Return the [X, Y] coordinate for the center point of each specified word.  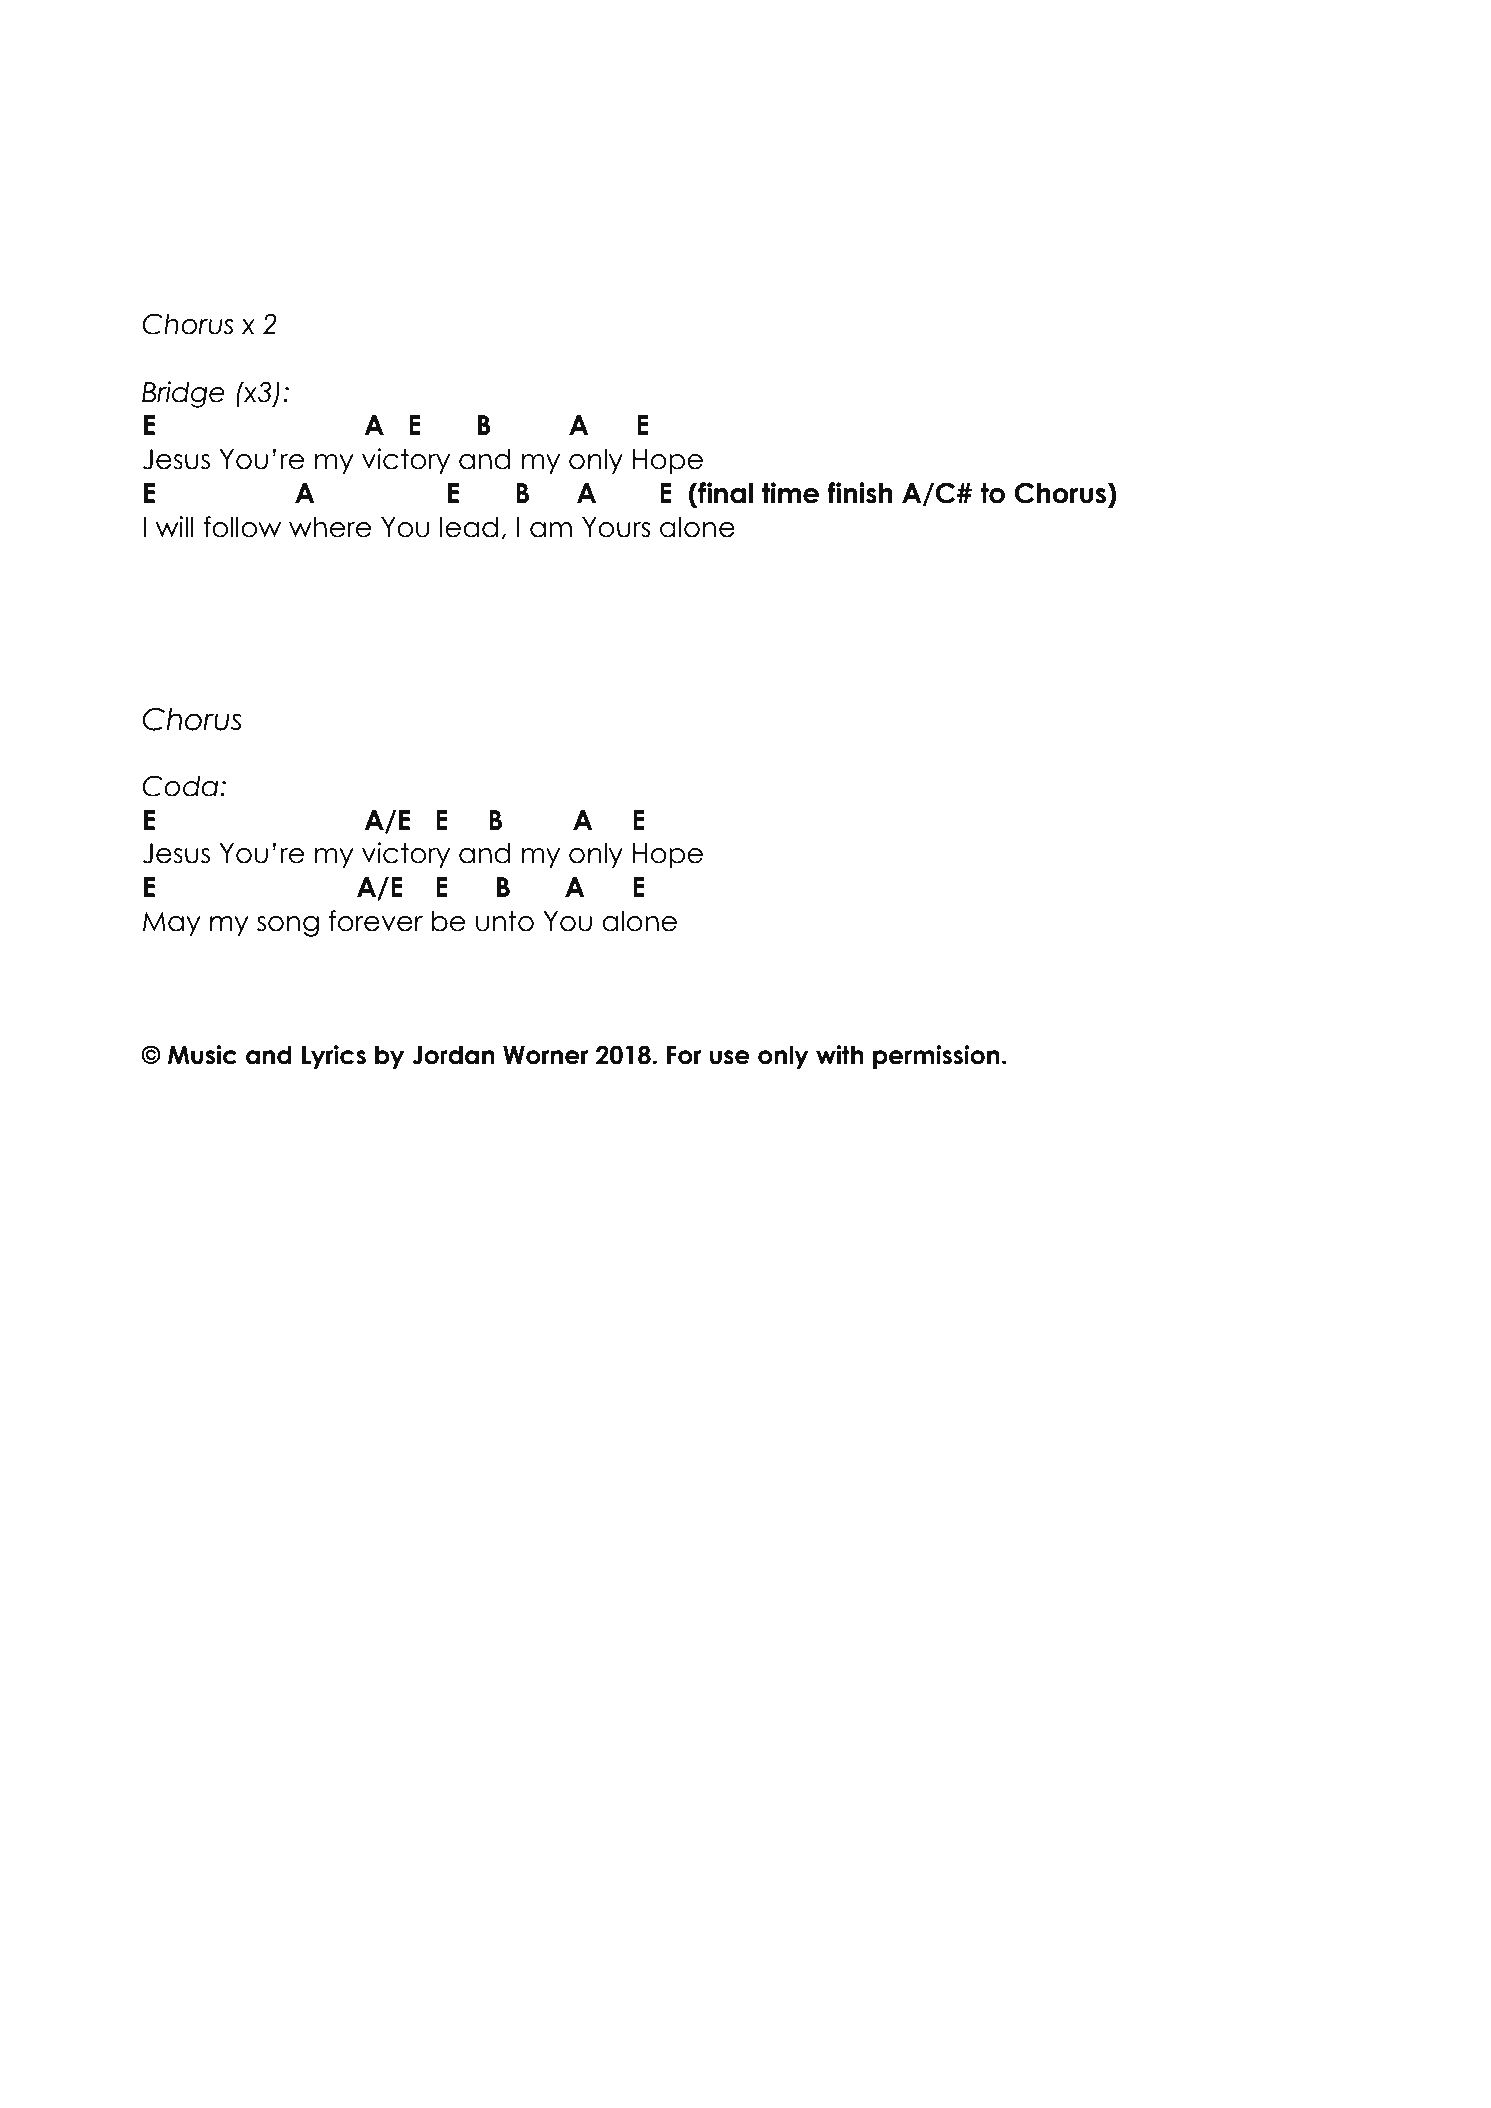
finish [860, 493]
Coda [181, 786]
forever [376, 921]
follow [242, 527]
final [724, 493]
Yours [616, 527]
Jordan [453, 1055]
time [790, 493]
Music [202, 1055]
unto [505, 921]
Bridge [183, 394]
